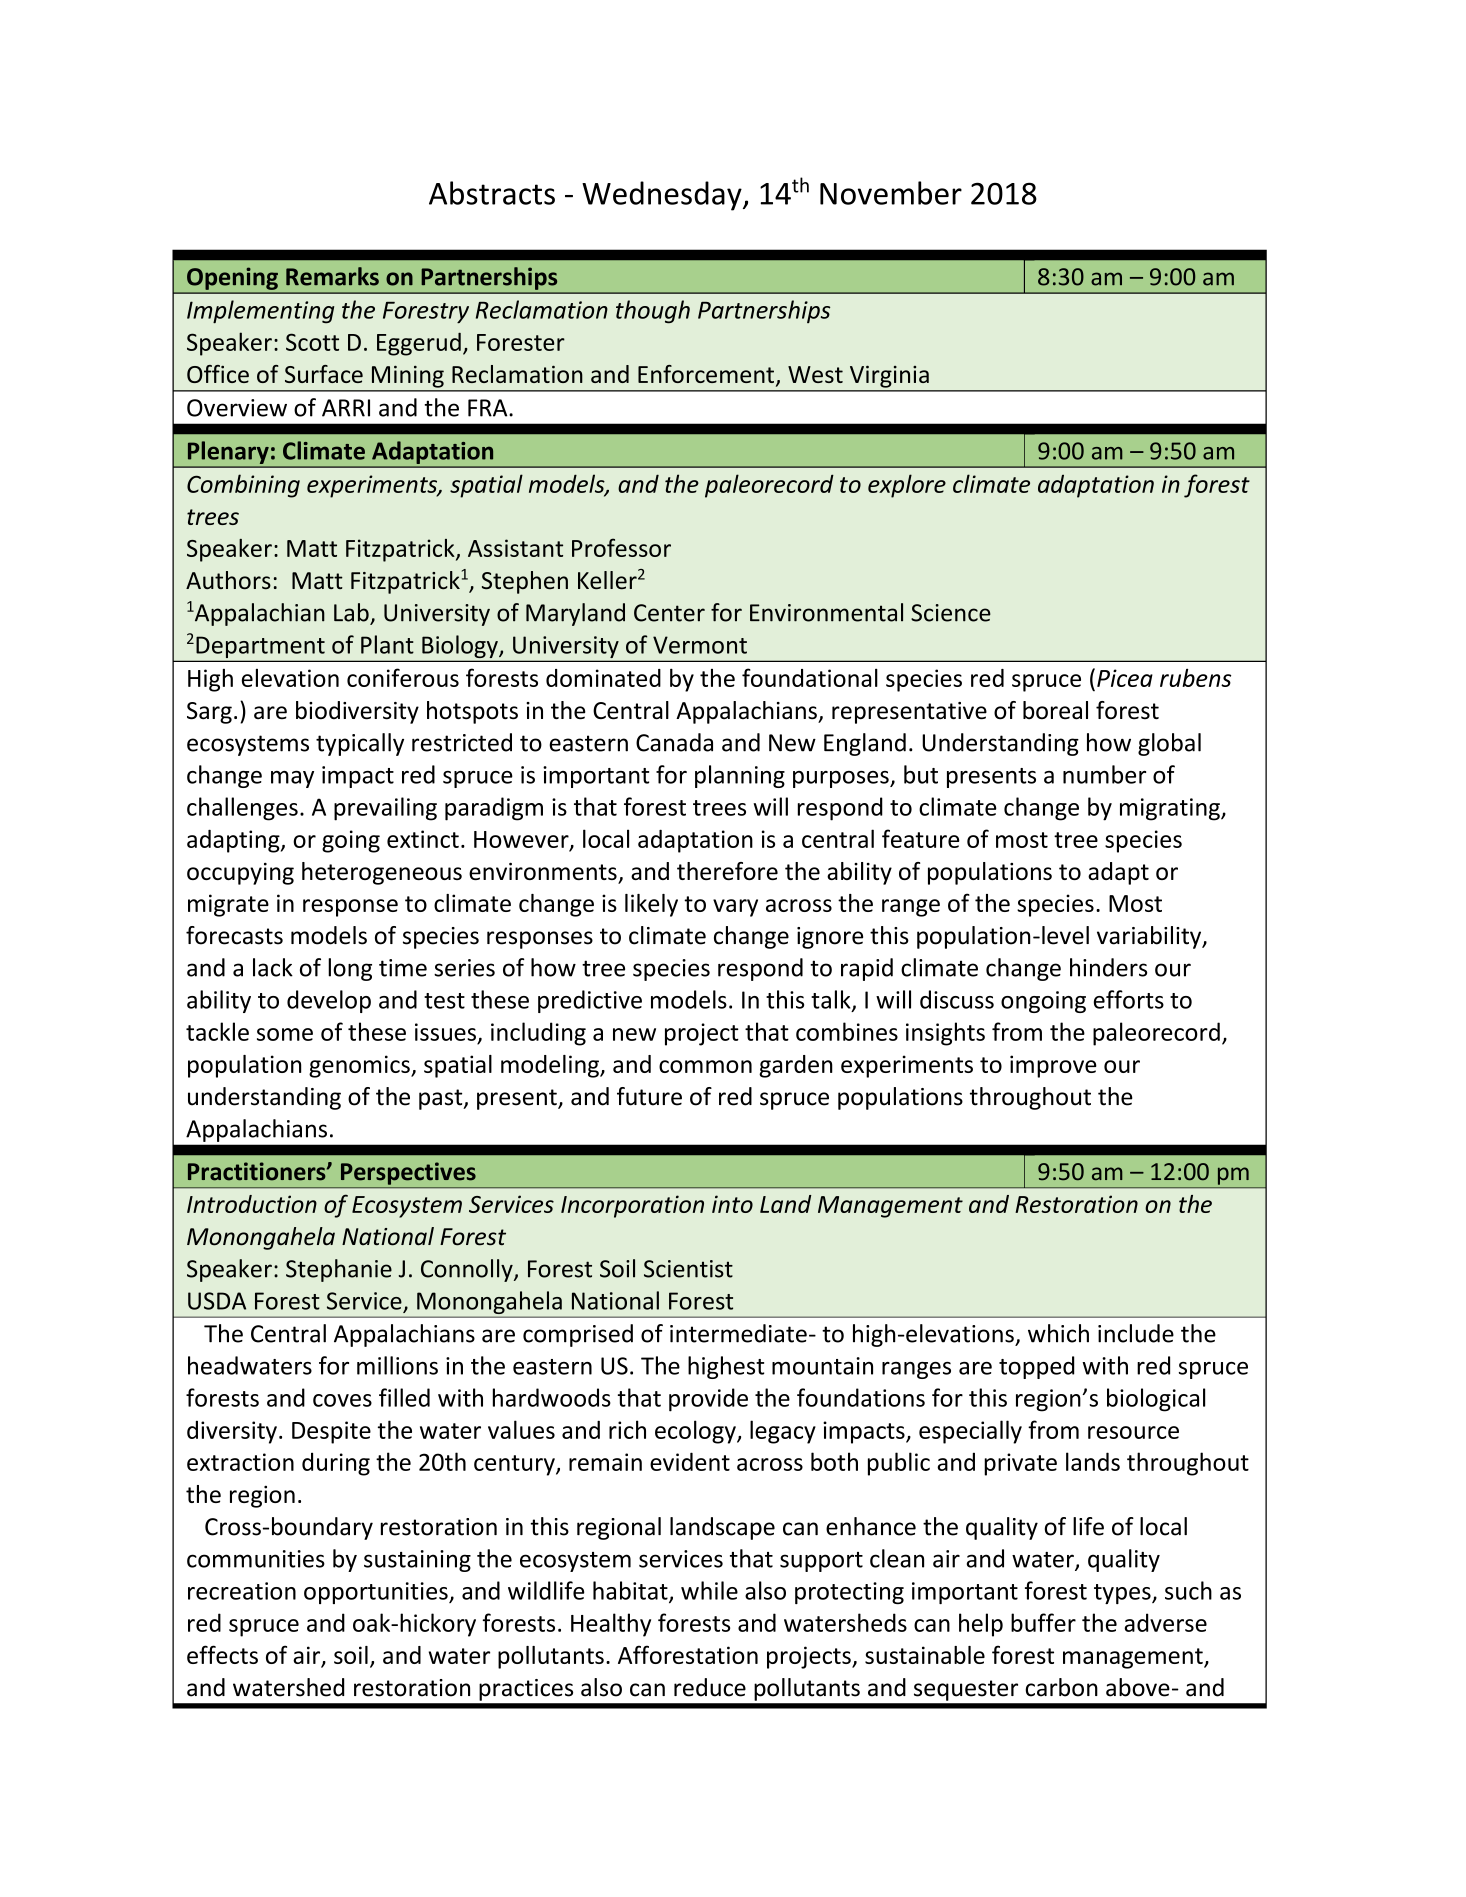 The image size is (1466, 1897). I want to click on Remarks, so click(332, 276).
